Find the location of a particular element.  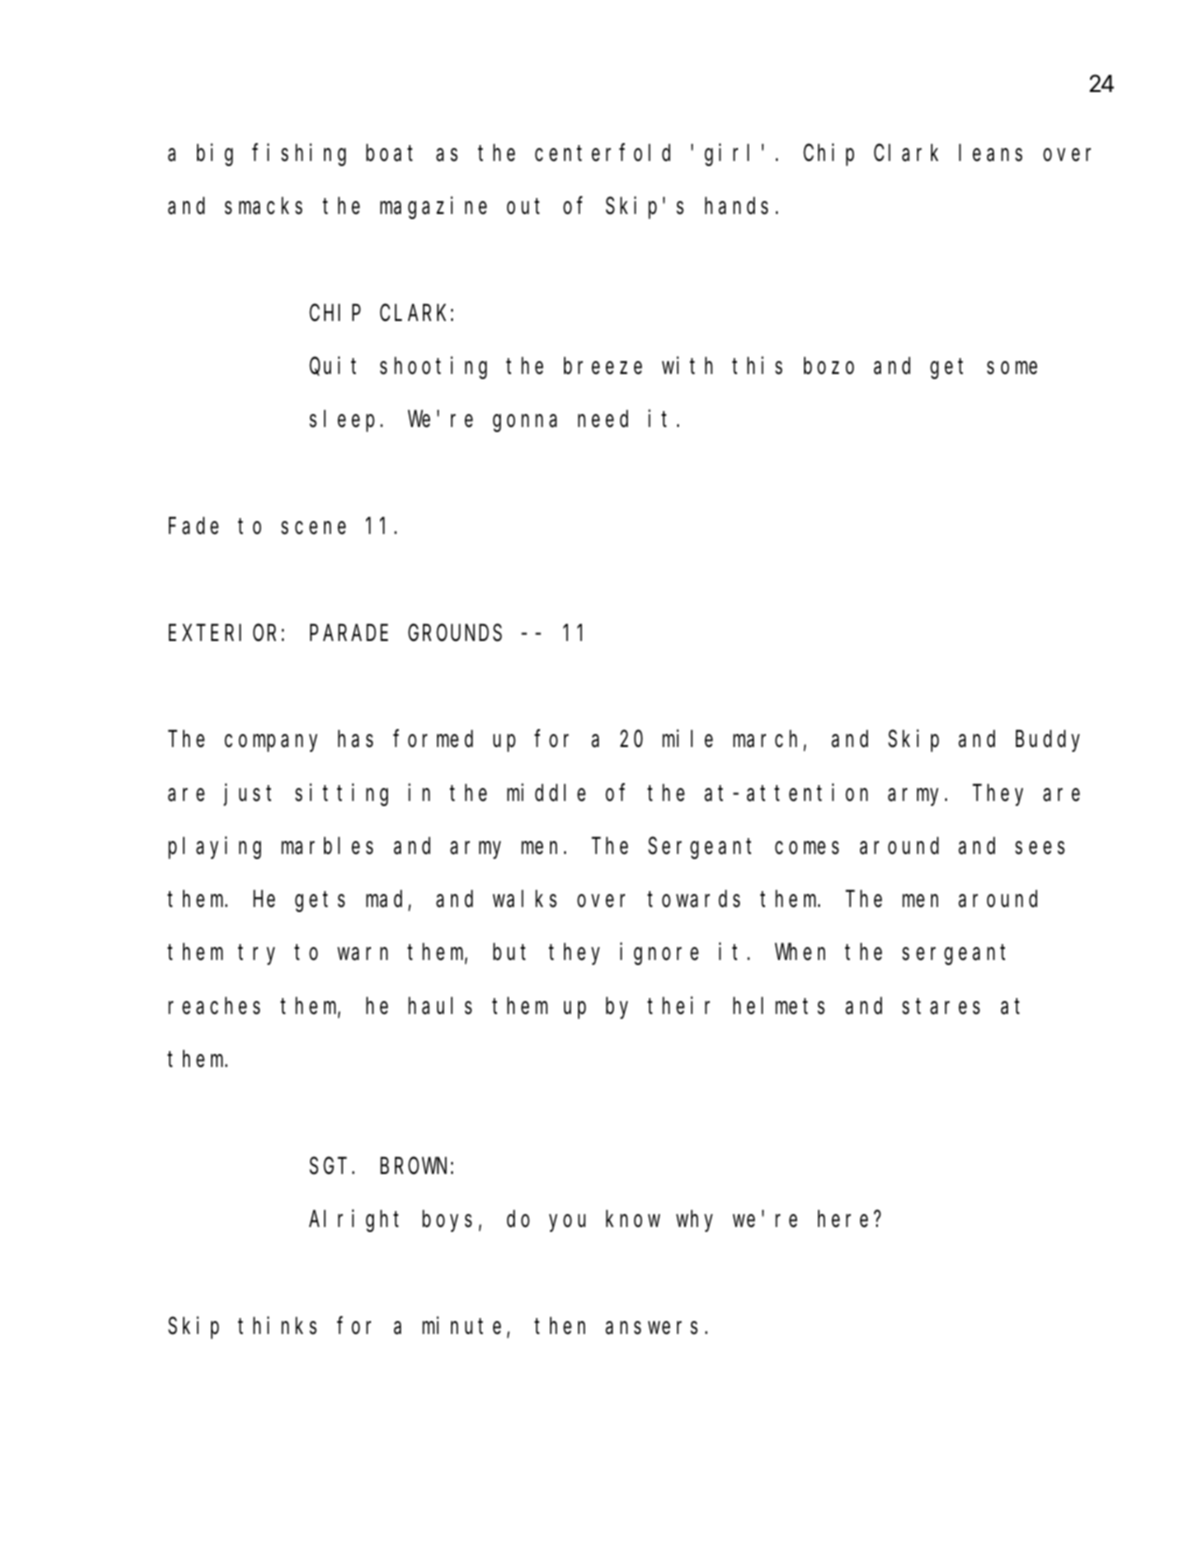

Fade is located at coordinates (194, 526).
